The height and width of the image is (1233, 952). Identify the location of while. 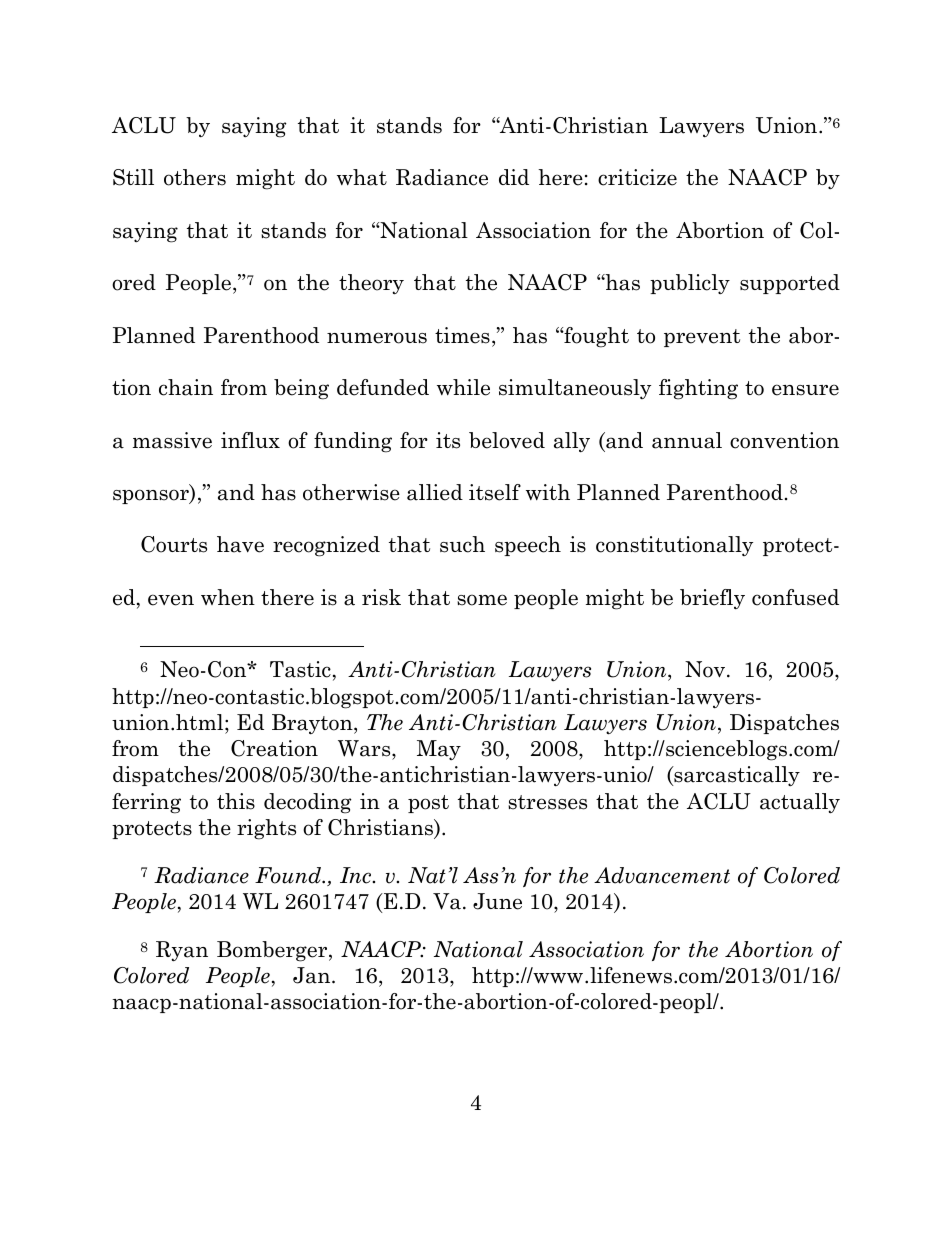
(463, 387).
